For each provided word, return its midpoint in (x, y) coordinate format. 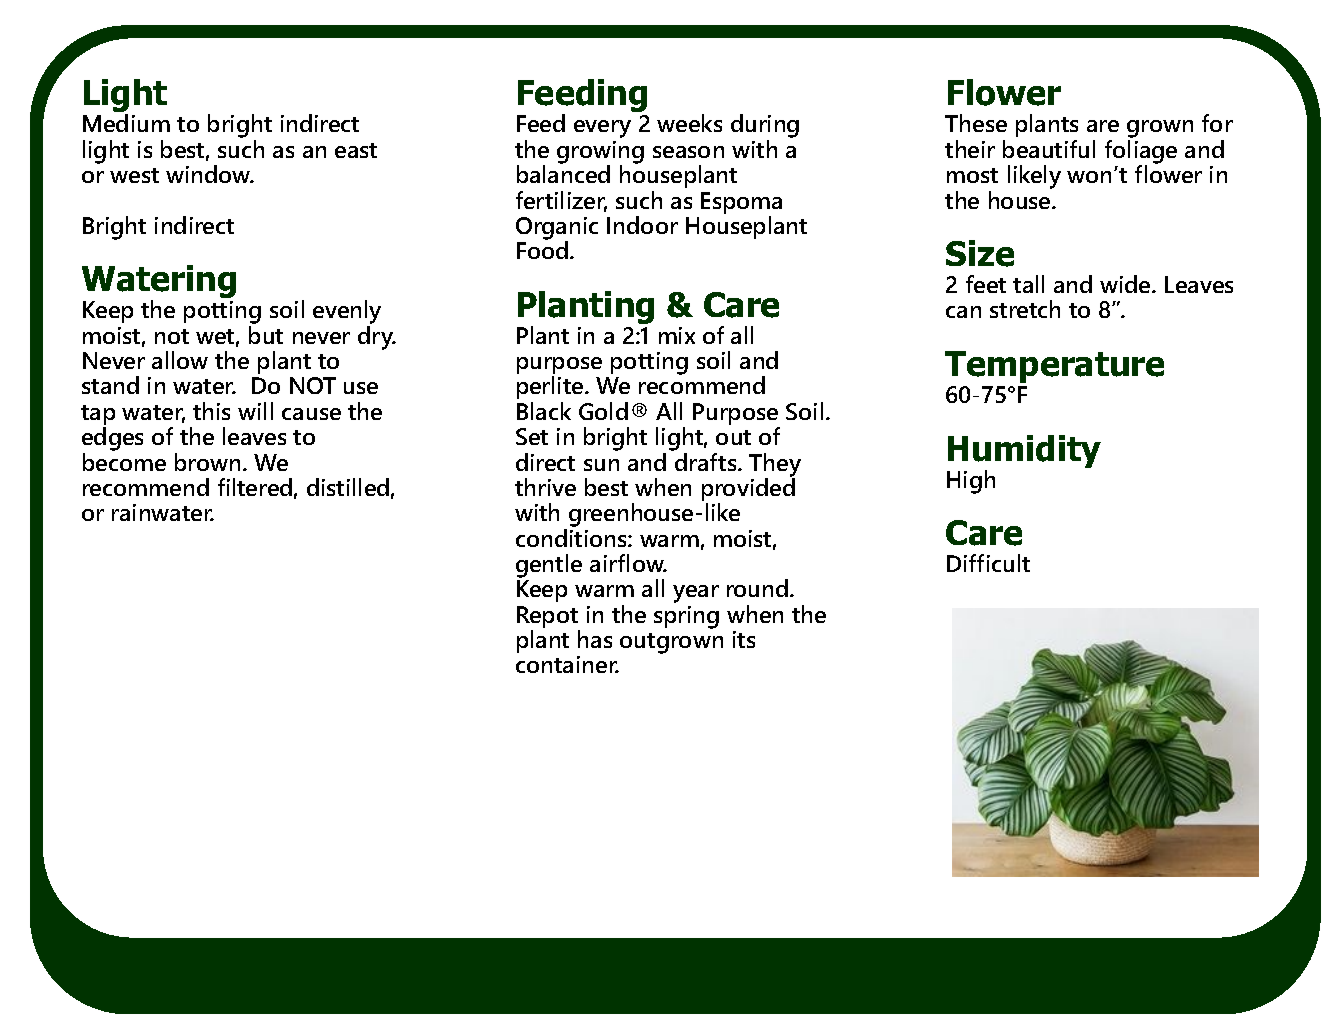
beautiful (1049, 149)
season (688, 152)
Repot (548, 618)
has (595, 639)
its (744, 639)
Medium (126, 123)
